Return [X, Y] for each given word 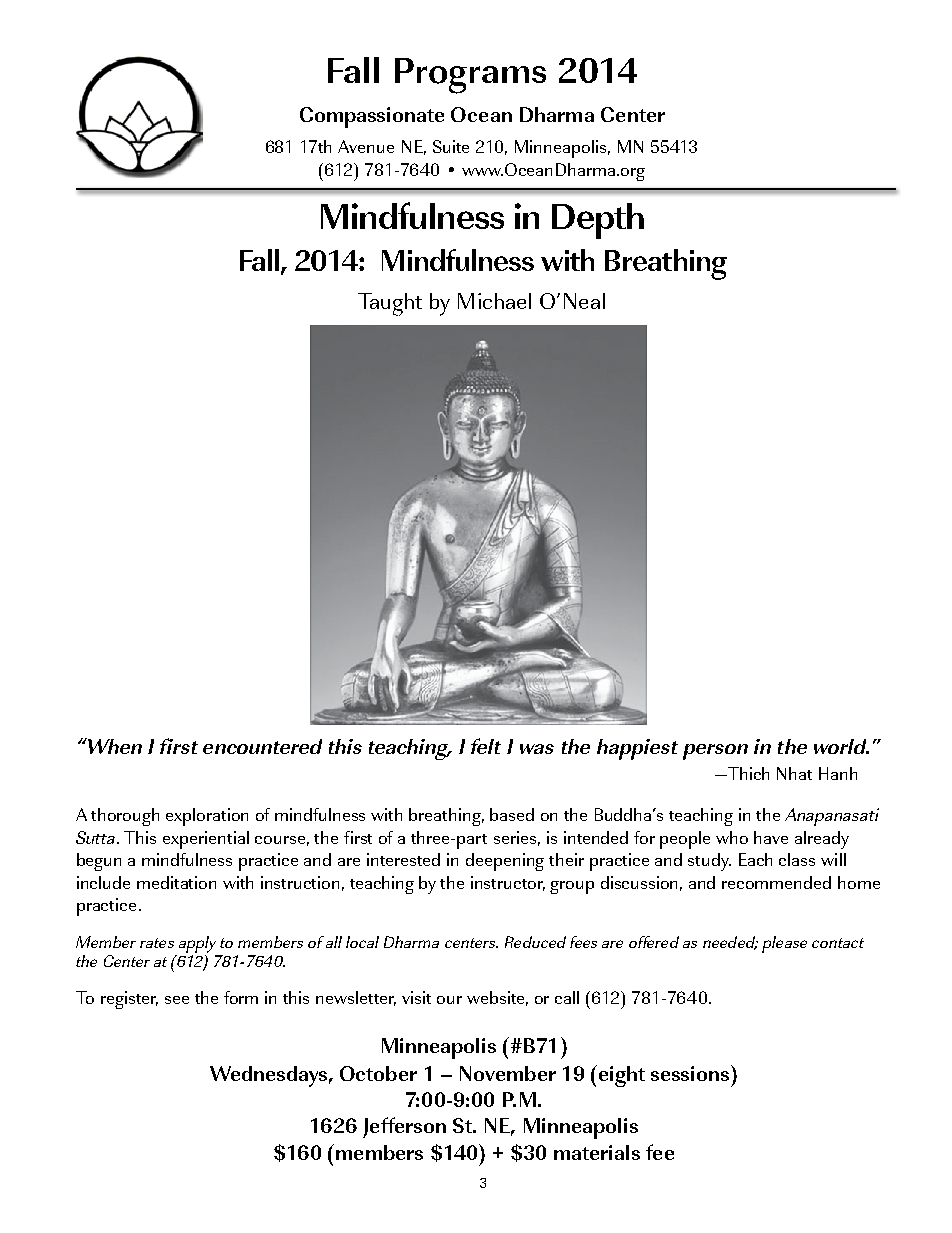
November [508, 1073]
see [177, 1000]
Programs [470, 76]
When [113, 746]
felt [486, 746]
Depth [598, 221]
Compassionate [372, 117]
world [841, 746]
